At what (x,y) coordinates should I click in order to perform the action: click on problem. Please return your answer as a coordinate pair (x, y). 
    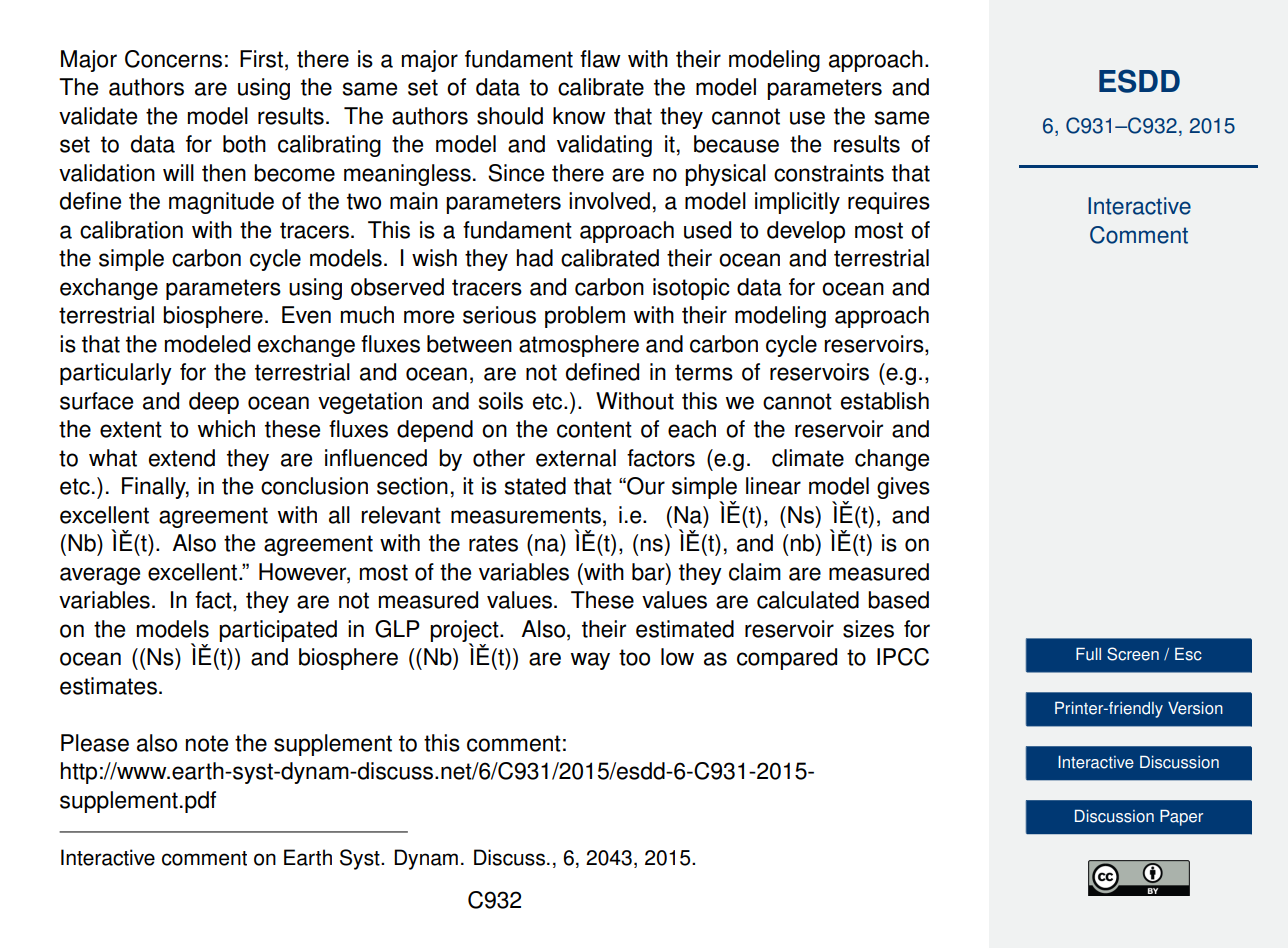
    Looking at the image, I should click on (585, 317).
